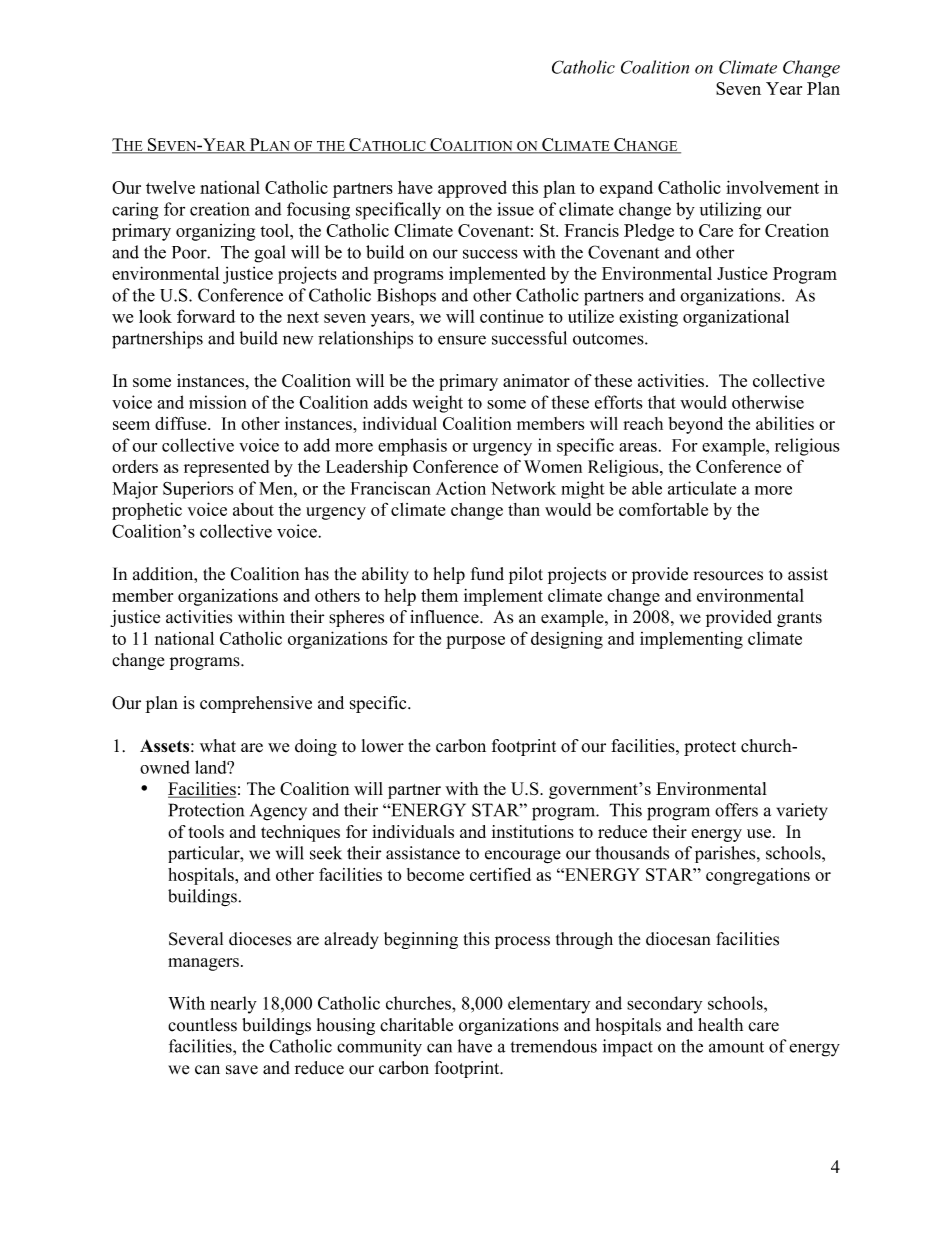 The height and width of the page is (1233, 952). What do you see at coordinates (461, 488) in the page?
I see `Action` at bounding box center [461, 488].
